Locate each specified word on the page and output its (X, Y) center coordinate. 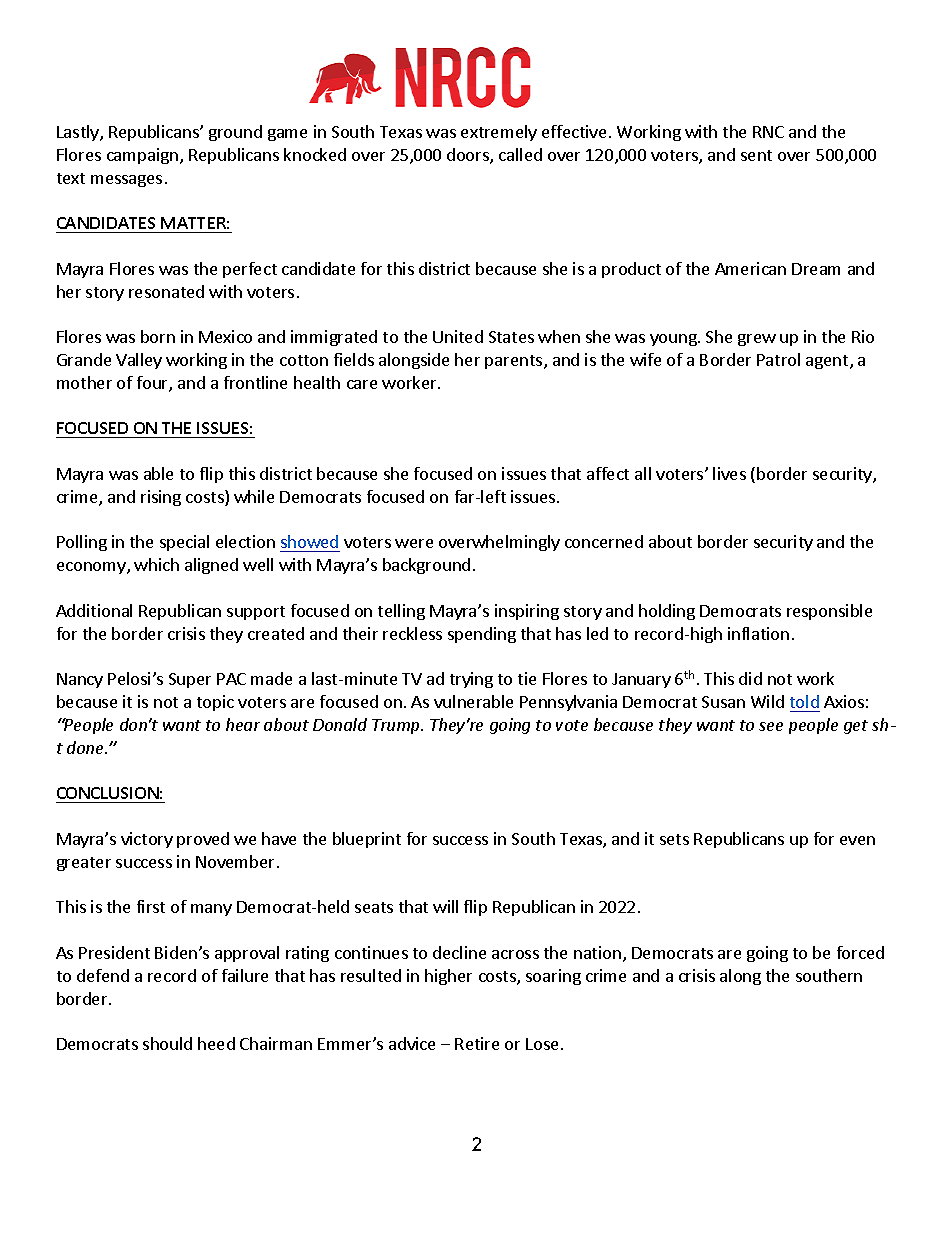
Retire (477, 1043)
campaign (144, 156)
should (167, 1043)
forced (860, 952)
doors (469, 156)
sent (756, 155)
